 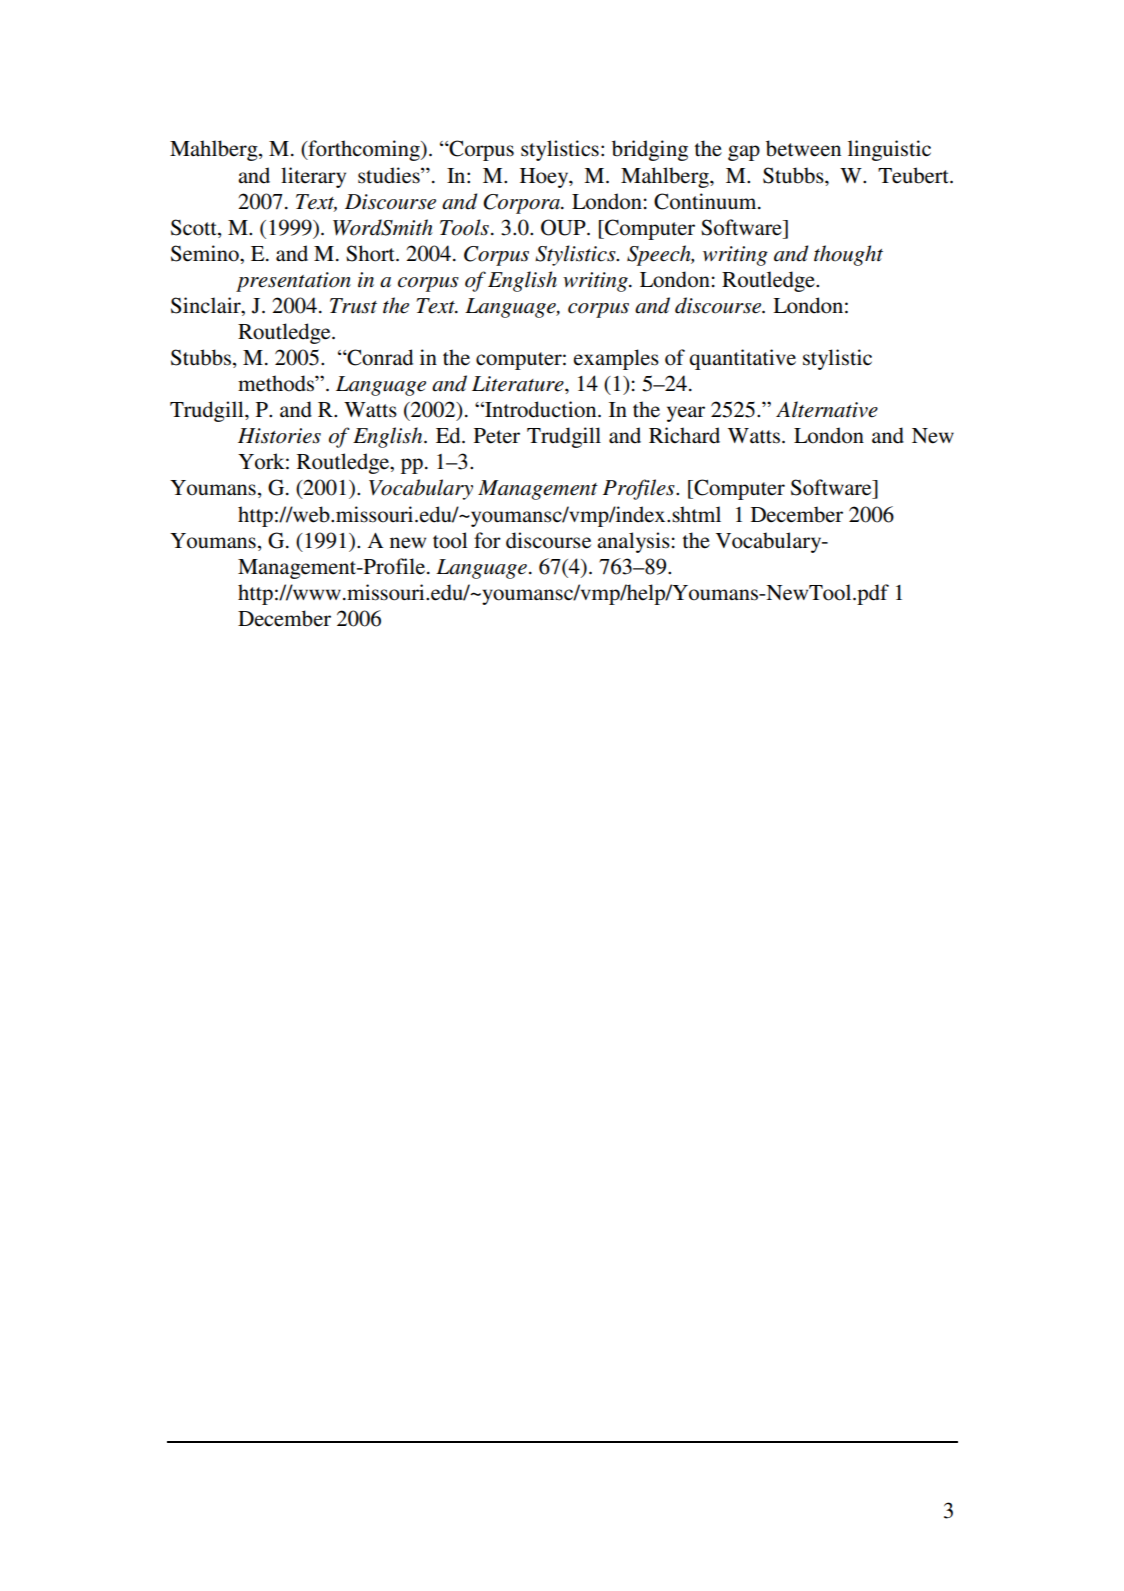 What do you see at coordinates (279, 436) in the page?
I see `Histories` at bounding box center [279, 436].
